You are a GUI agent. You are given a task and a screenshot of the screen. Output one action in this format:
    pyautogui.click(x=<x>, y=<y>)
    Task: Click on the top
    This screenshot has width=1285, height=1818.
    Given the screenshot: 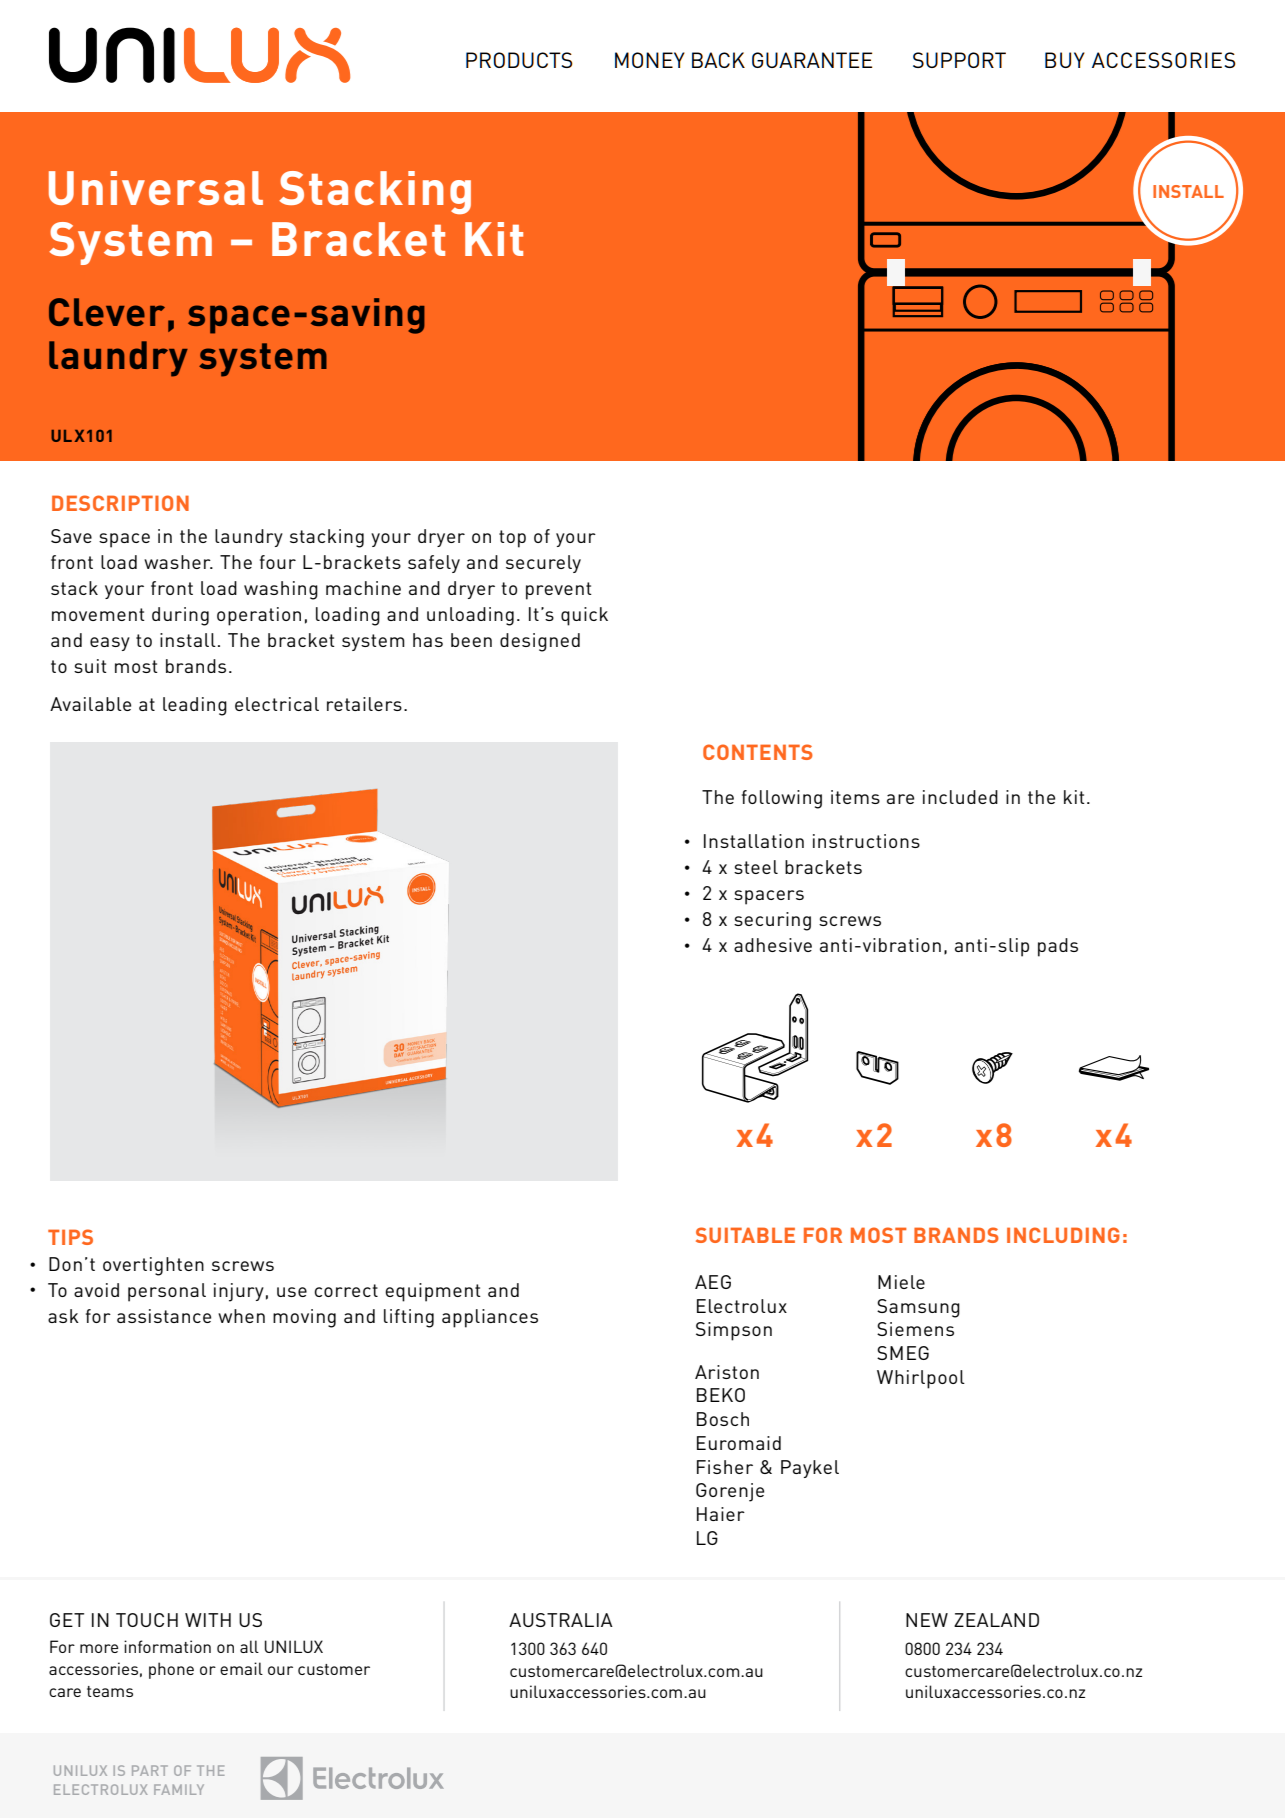 What is the action you would take?
    pyautogui.click(x=512, y=539)
